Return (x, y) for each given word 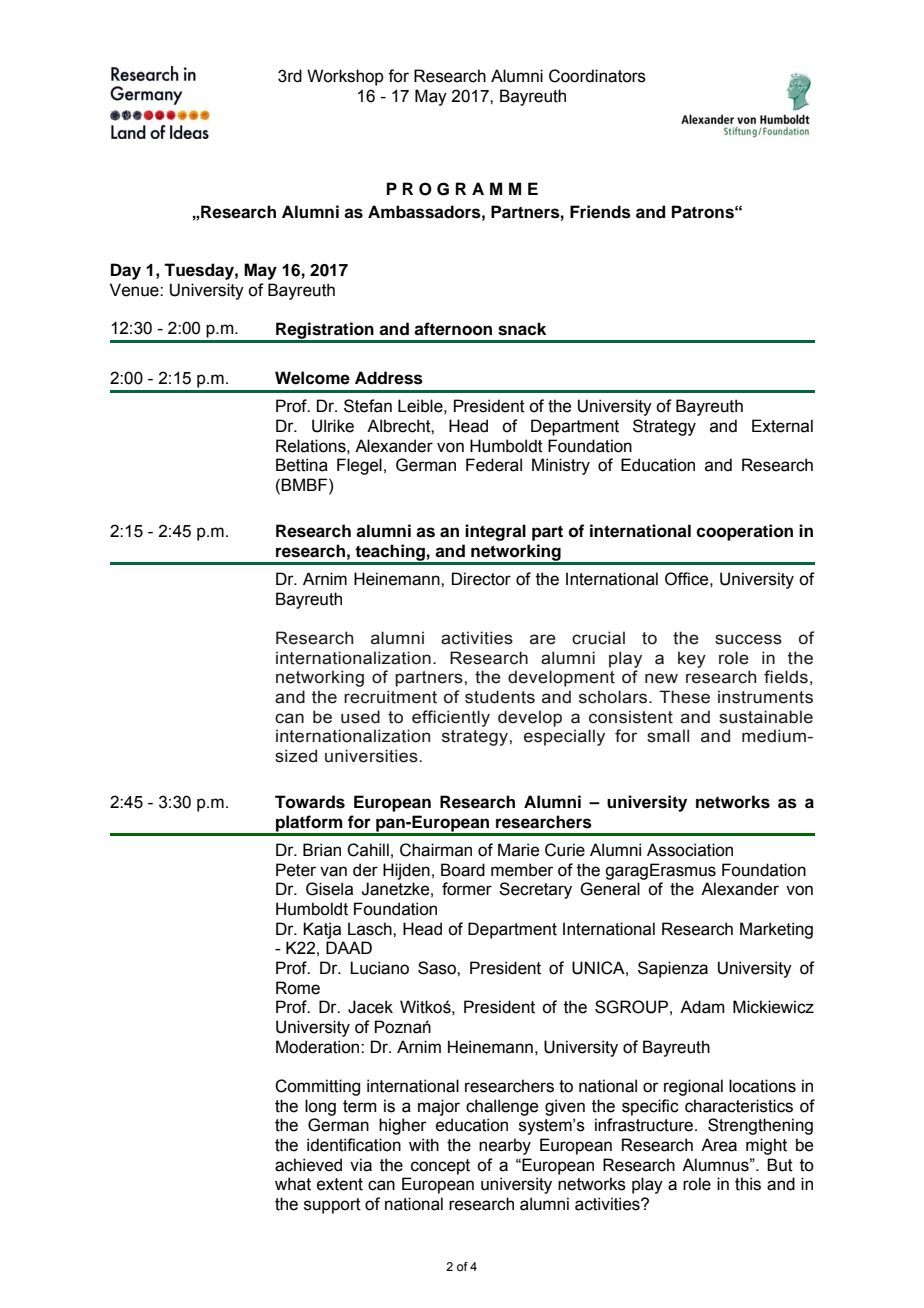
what (293, 1184)
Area (719, 1145)
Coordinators (597, 76)
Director (481, 579)
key (692, 659)
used (360, 717)
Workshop (345, 77)
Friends (600, 212)
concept (440, 1167)
